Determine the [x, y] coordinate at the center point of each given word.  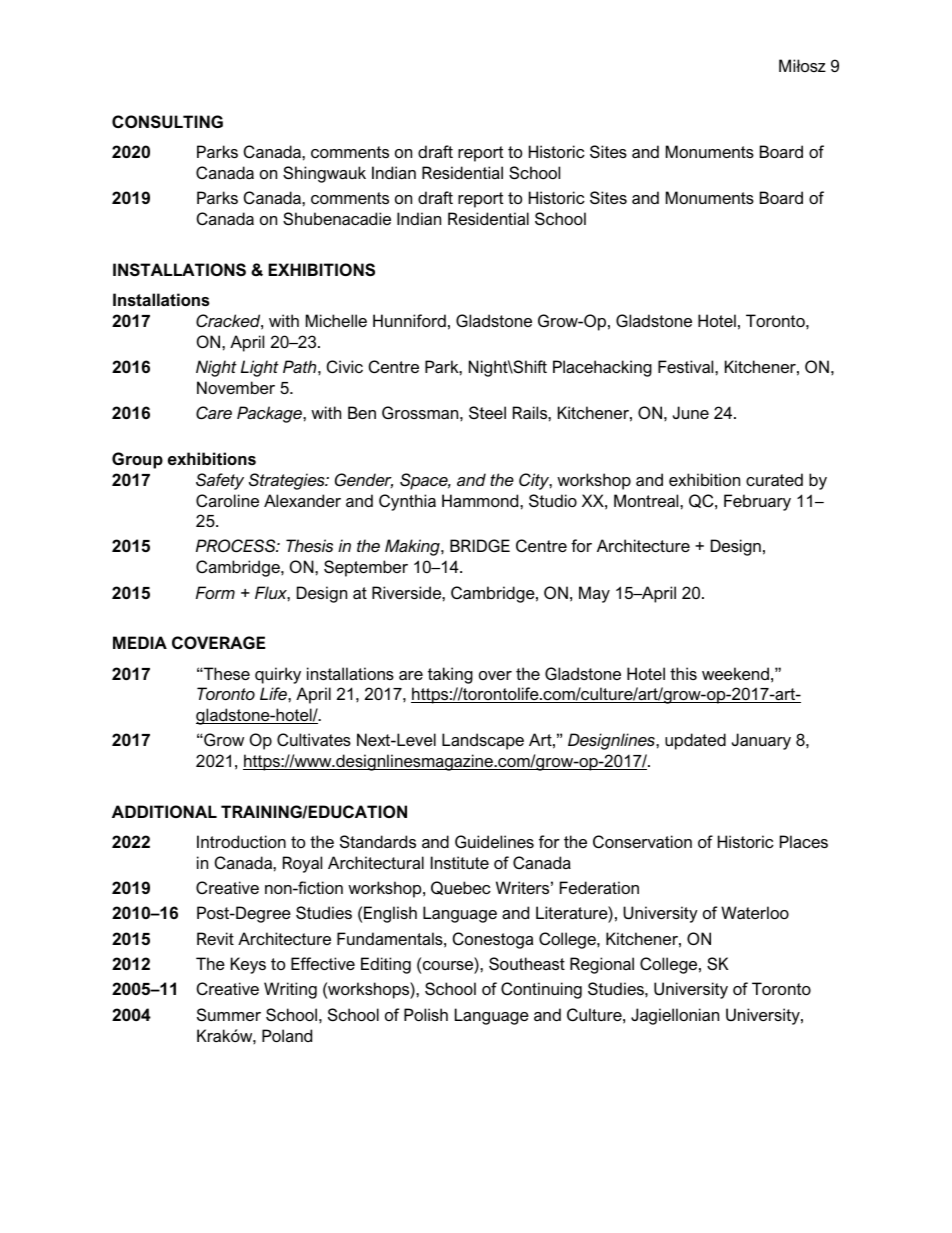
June [691, 412]
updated [695, 741]
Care [214, 412]
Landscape [483, 741]
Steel [487, 412]
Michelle [336, 320]
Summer [229, 1014]
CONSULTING [167, 121]
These [226, 673]
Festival [687, 366]
